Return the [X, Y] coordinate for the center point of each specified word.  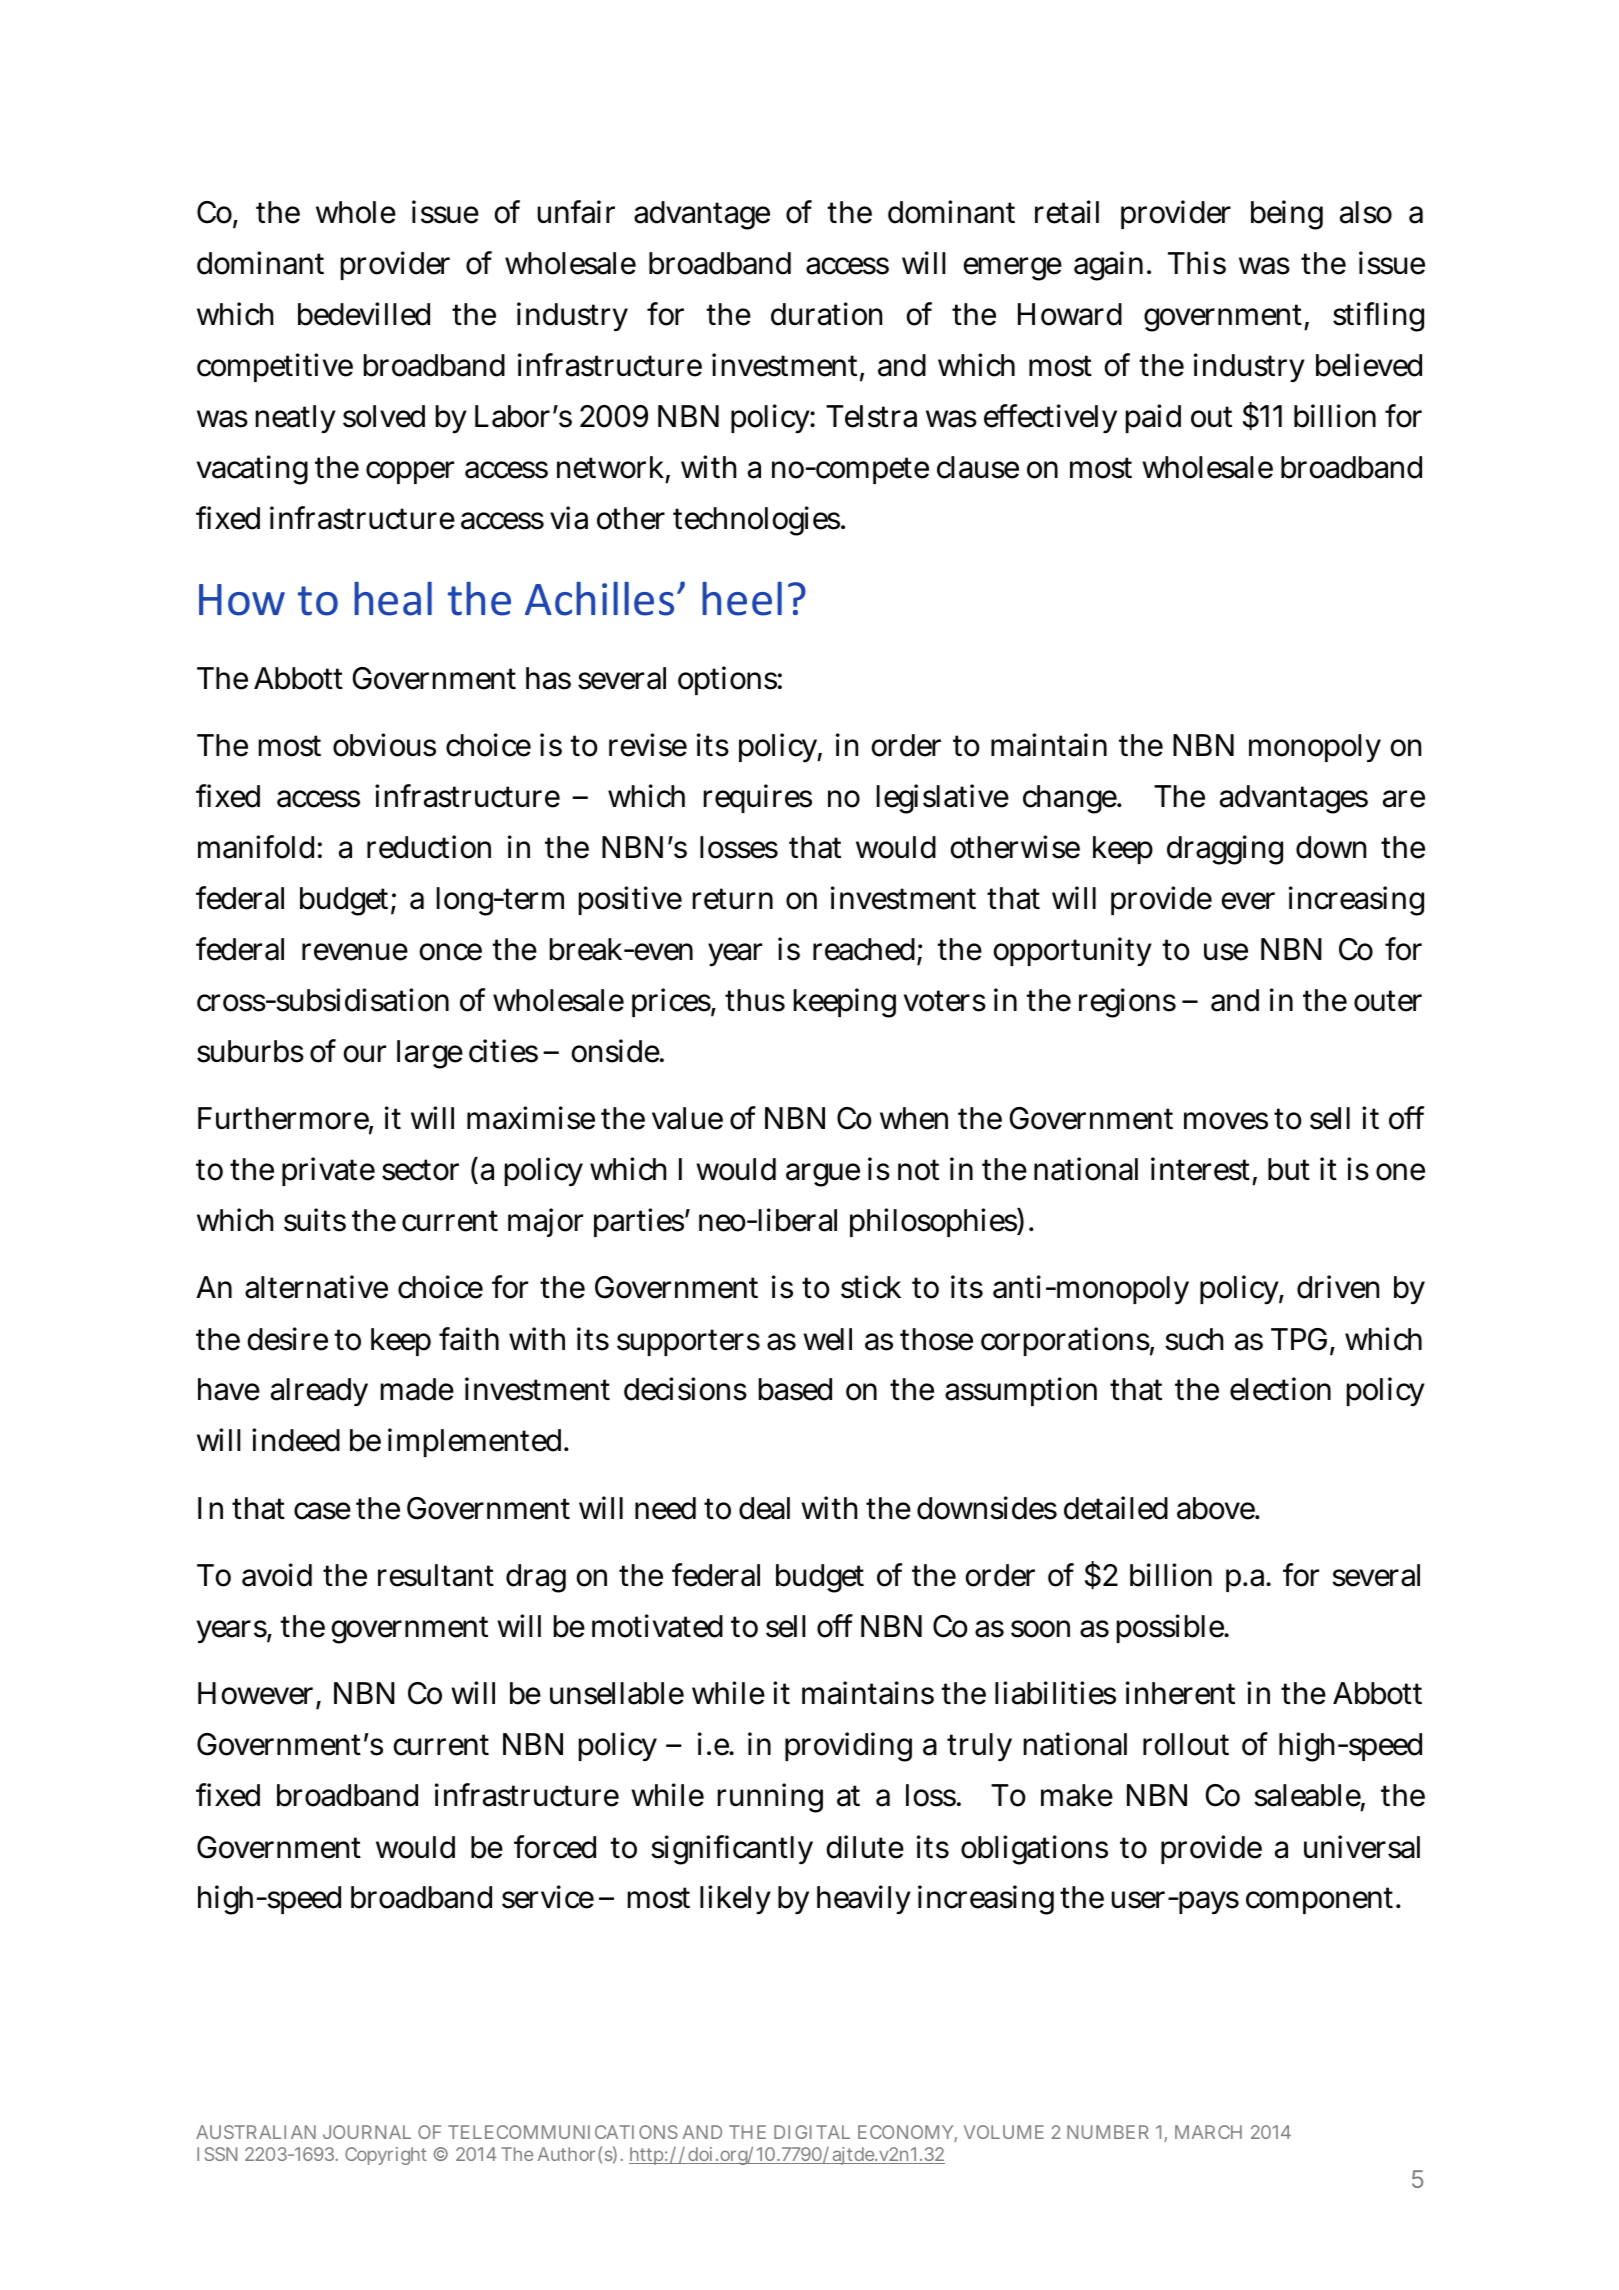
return [733, 899]
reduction [429, 847]
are [1404, 799]
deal [764, 1508]
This [1197, 263]
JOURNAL [367, 2132]
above [1217, 1508]
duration [826, 314]
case [322, 1511]
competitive [275, 367]
